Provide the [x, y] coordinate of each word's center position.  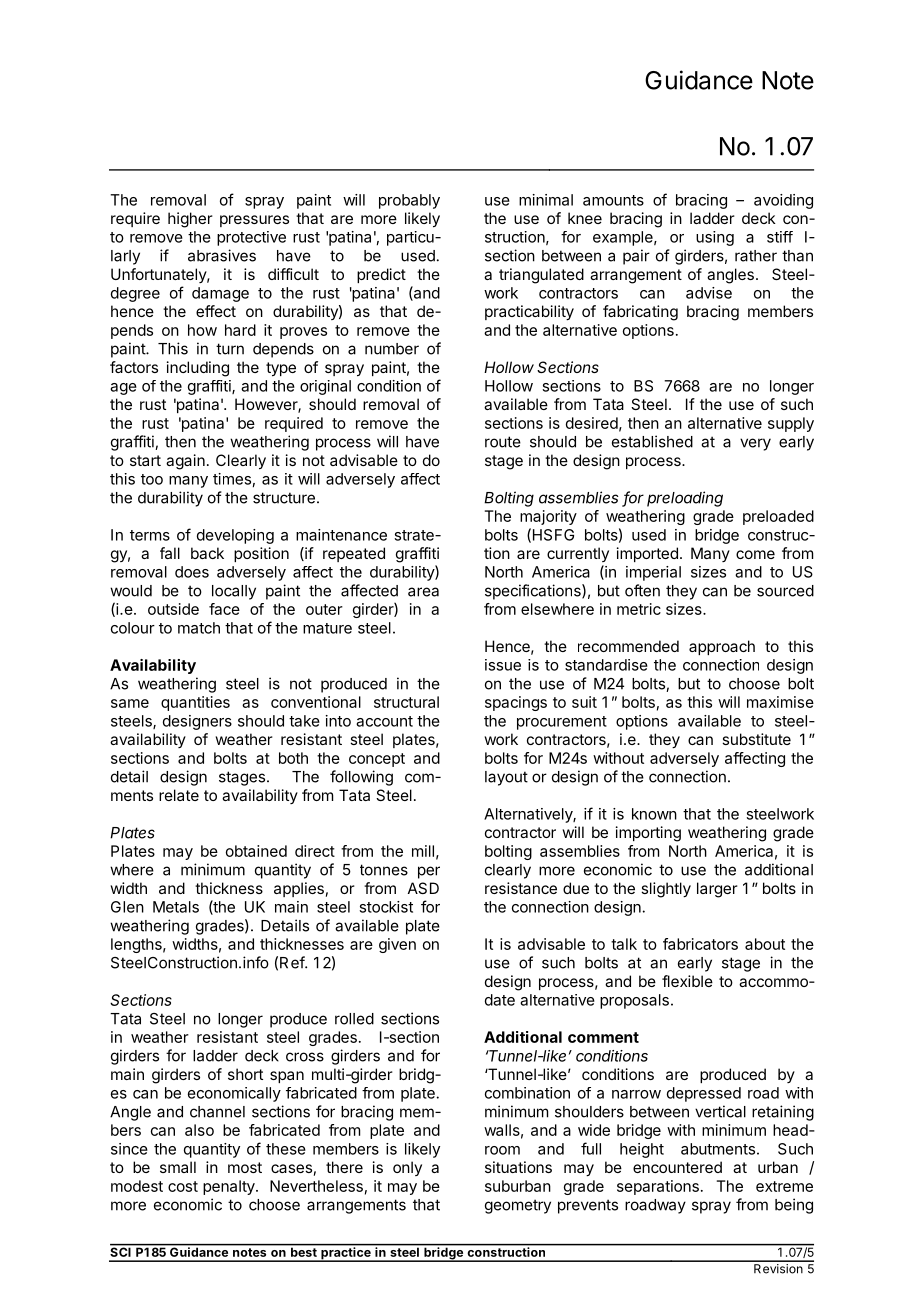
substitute [756, 739]
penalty [230, 1187]
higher [190, 220]
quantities [195, 703]
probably [409, 201]
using [715, 238]
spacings [516, 703]
